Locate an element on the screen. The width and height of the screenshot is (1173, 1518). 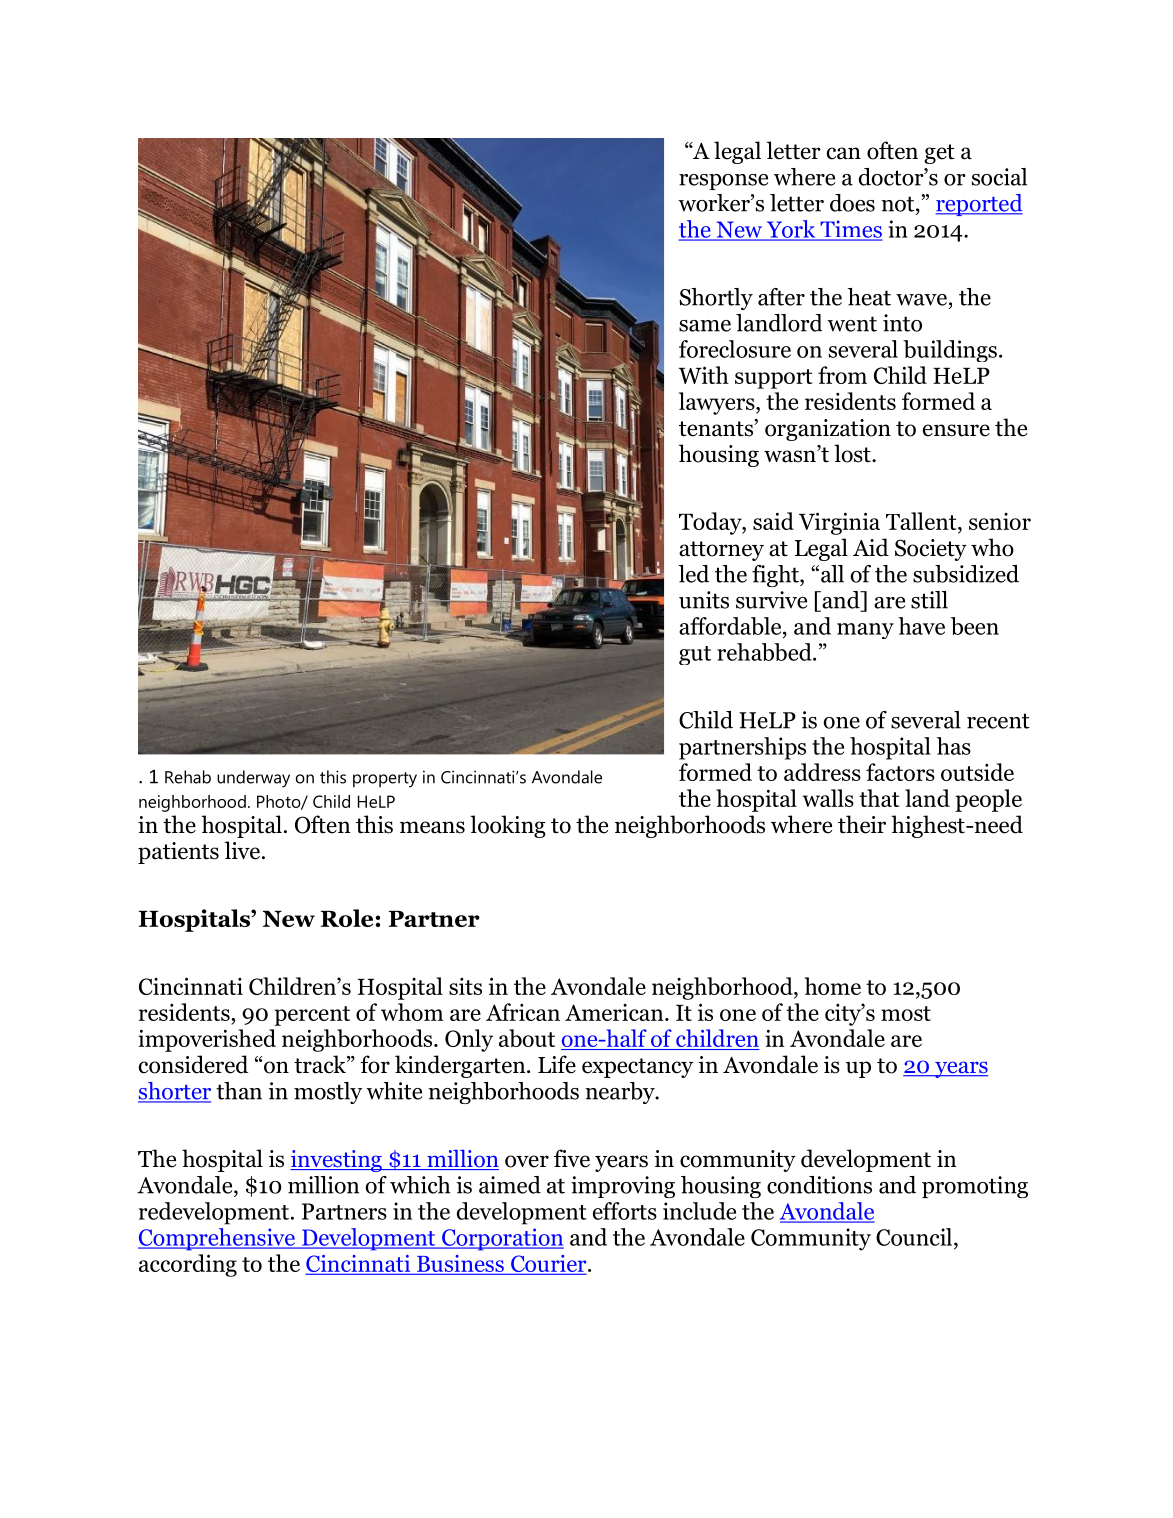
Comprehensive is located at coordinates (217, 1239).
